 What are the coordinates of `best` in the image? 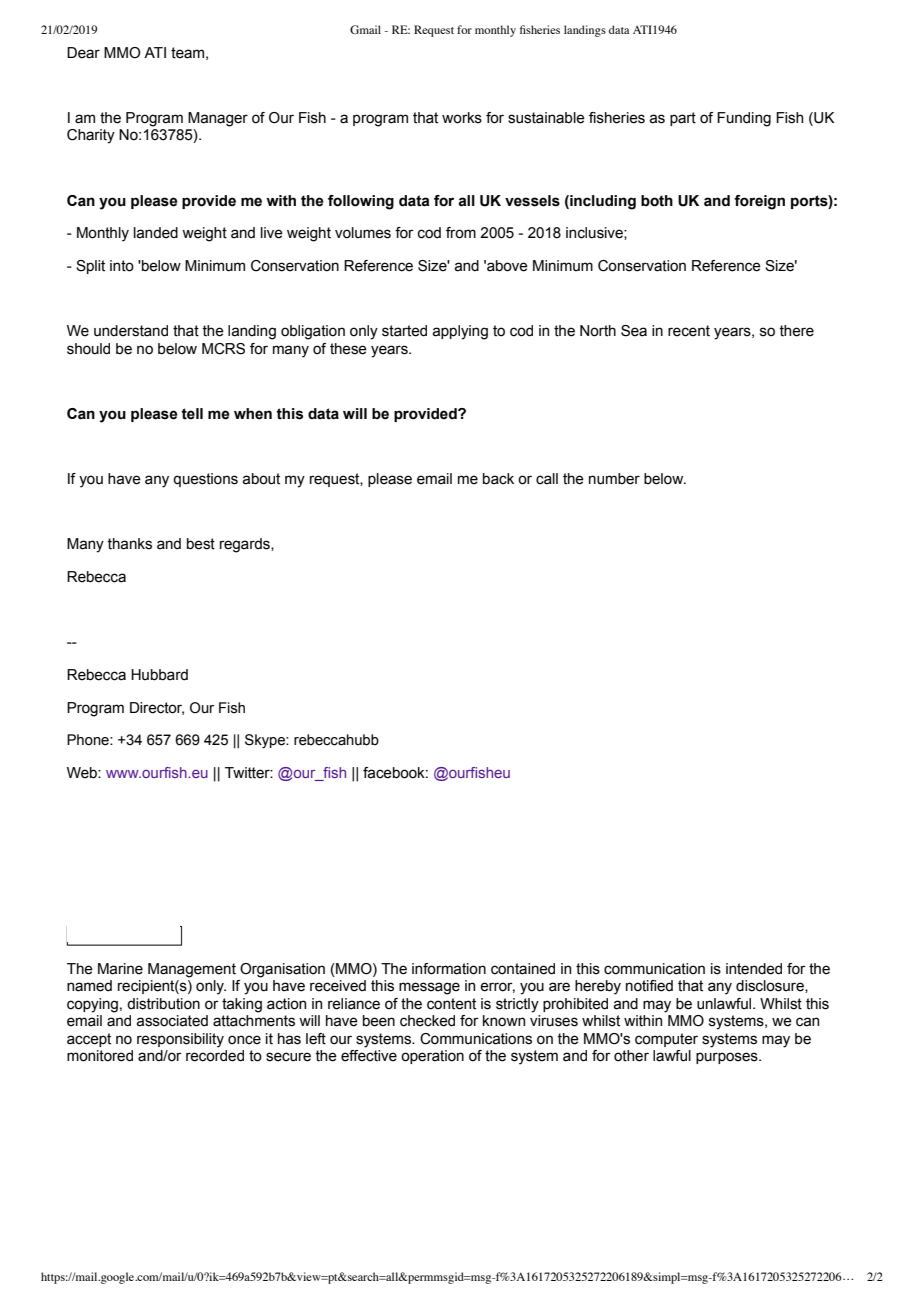 It's located at (201, 544).
